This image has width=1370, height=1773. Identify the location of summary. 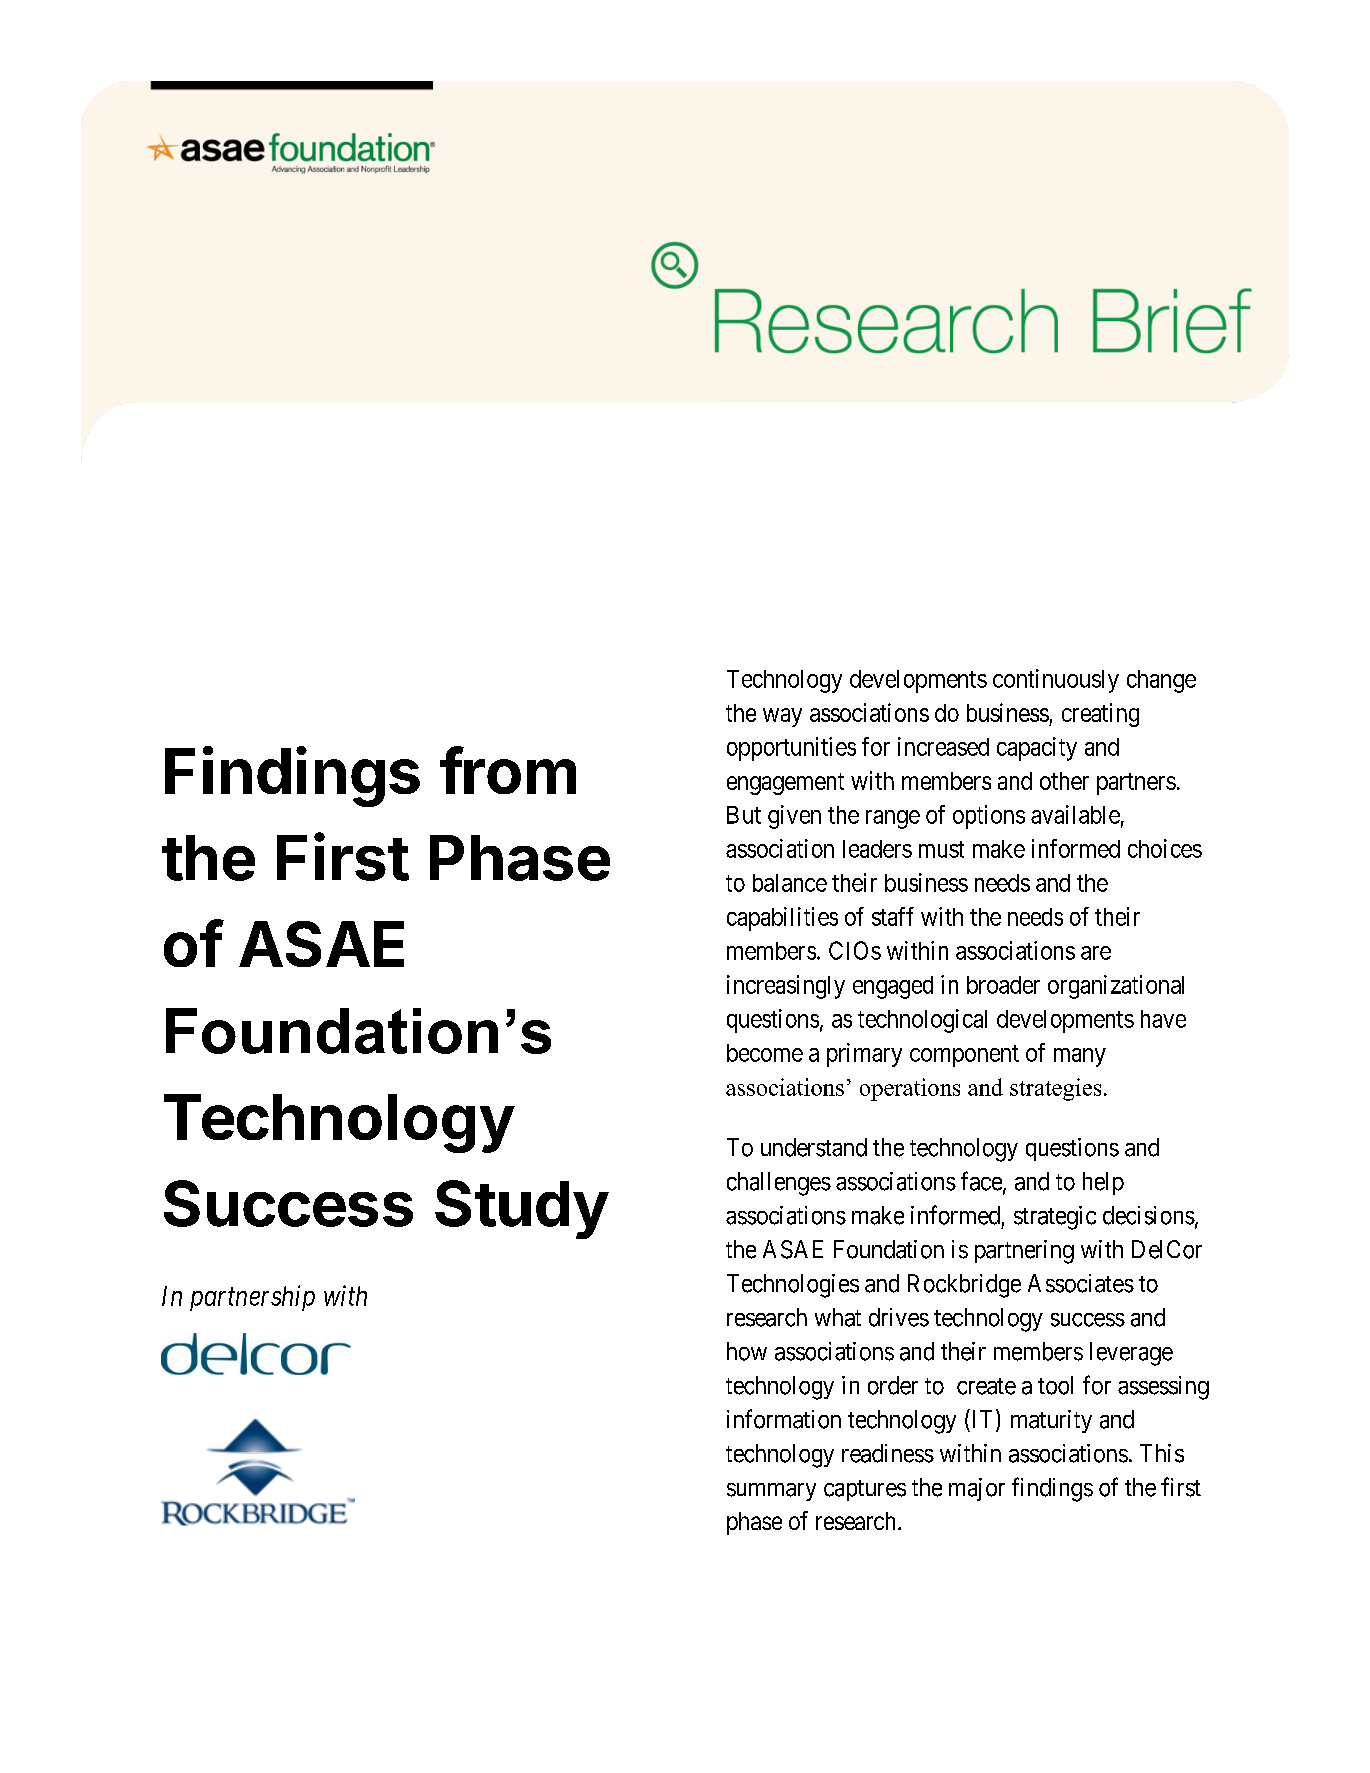
(771, 1492).
